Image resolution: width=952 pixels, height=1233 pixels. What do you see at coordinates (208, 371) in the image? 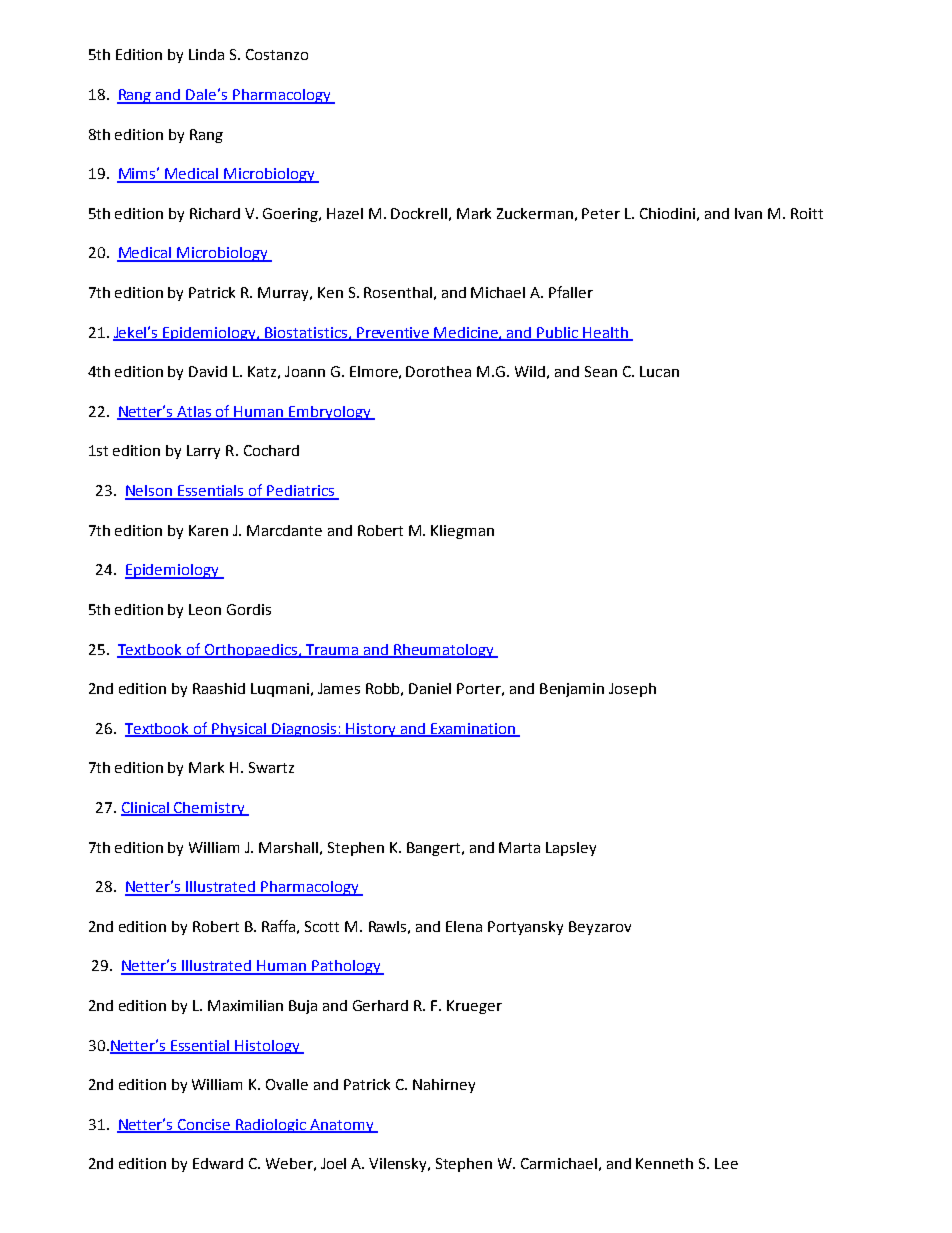
I see `David` at bounding box center [208, 371].
